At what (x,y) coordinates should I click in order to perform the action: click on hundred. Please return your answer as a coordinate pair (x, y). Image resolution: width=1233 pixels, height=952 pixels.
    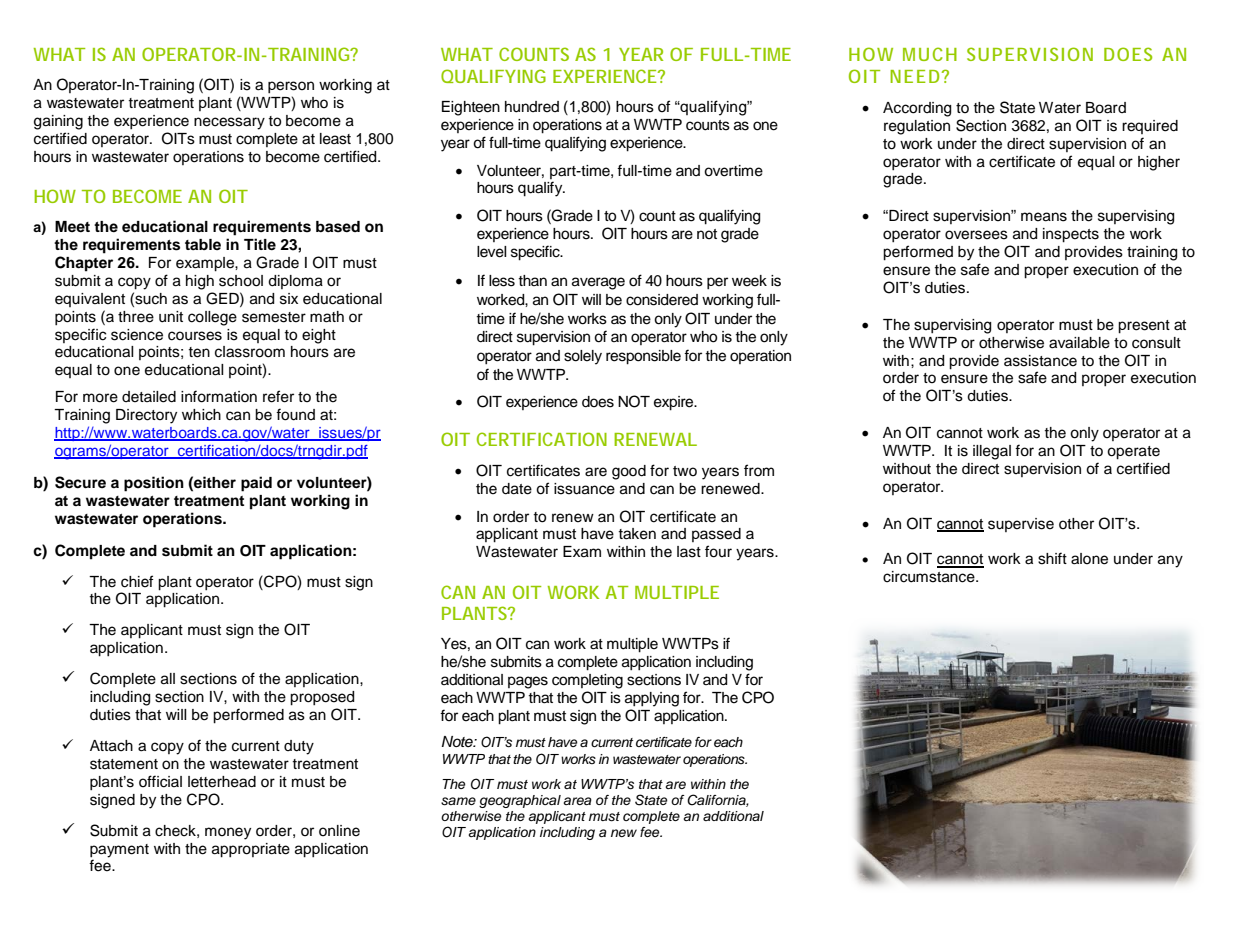
    Looking at the image, I should click on (532, 107).
